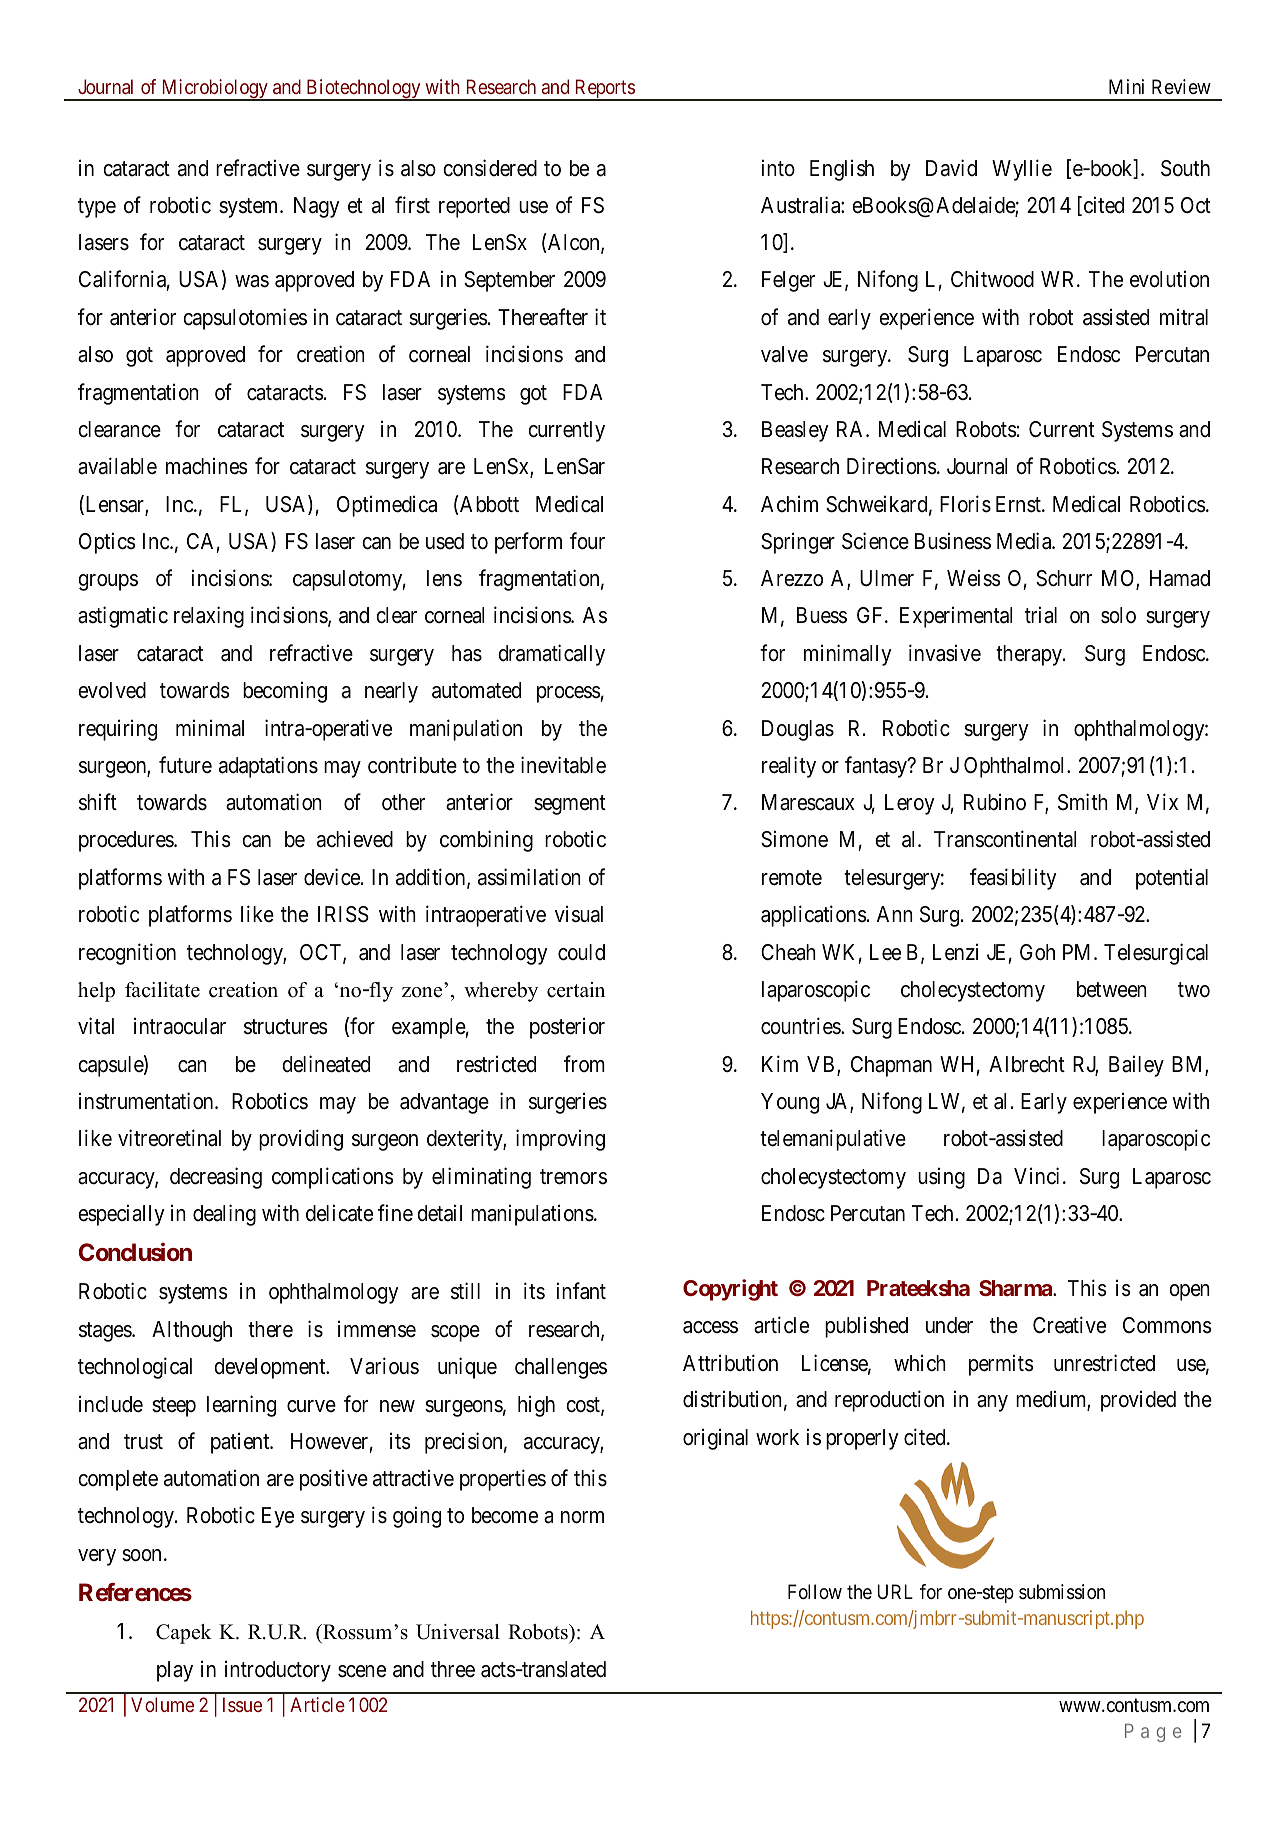  What do you see at coordinates (458, 1632) in the screenshot?
I see `Universal` at bounding box center [458, 1632].
